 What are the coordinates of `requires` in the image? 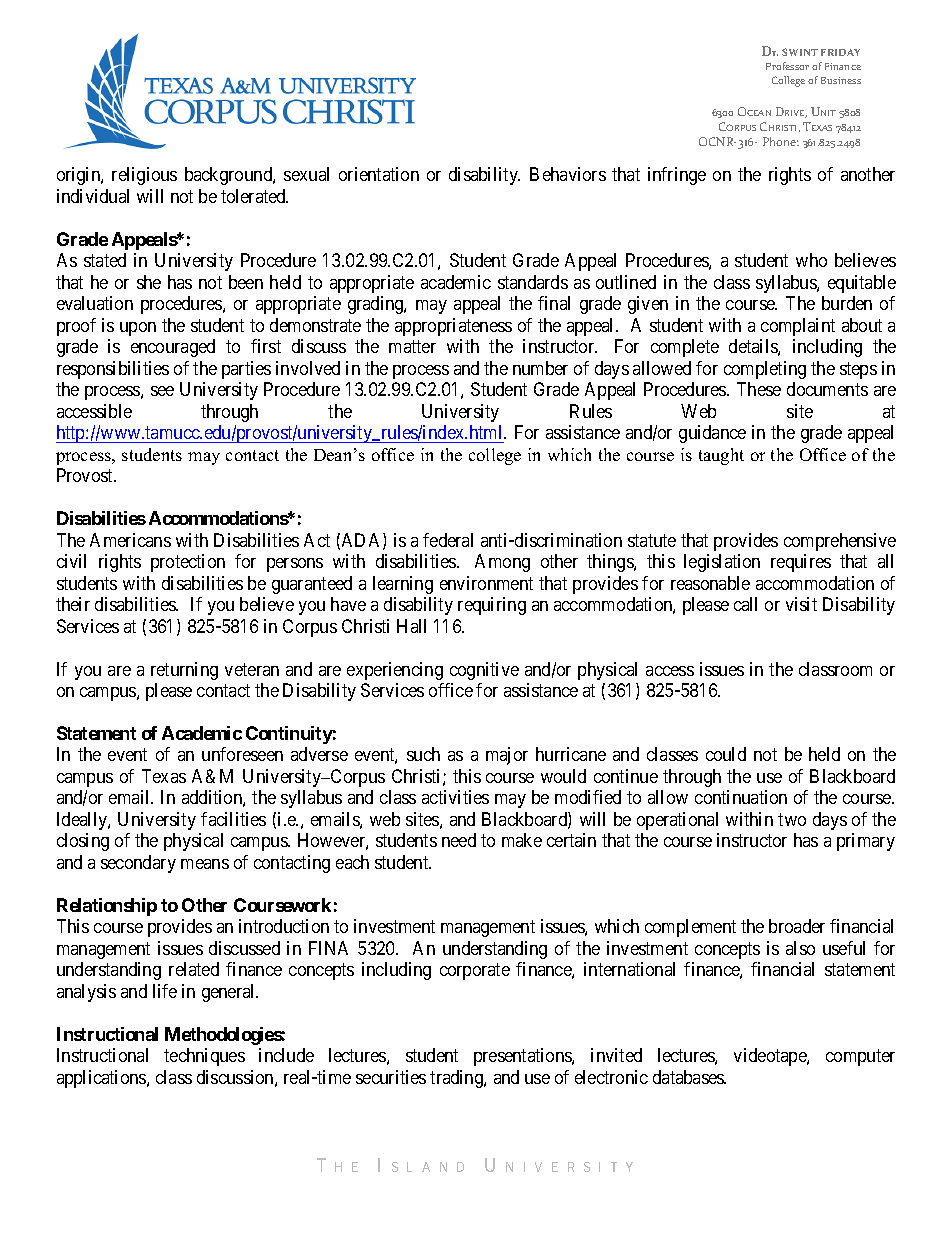 It's located at (801, 563).
